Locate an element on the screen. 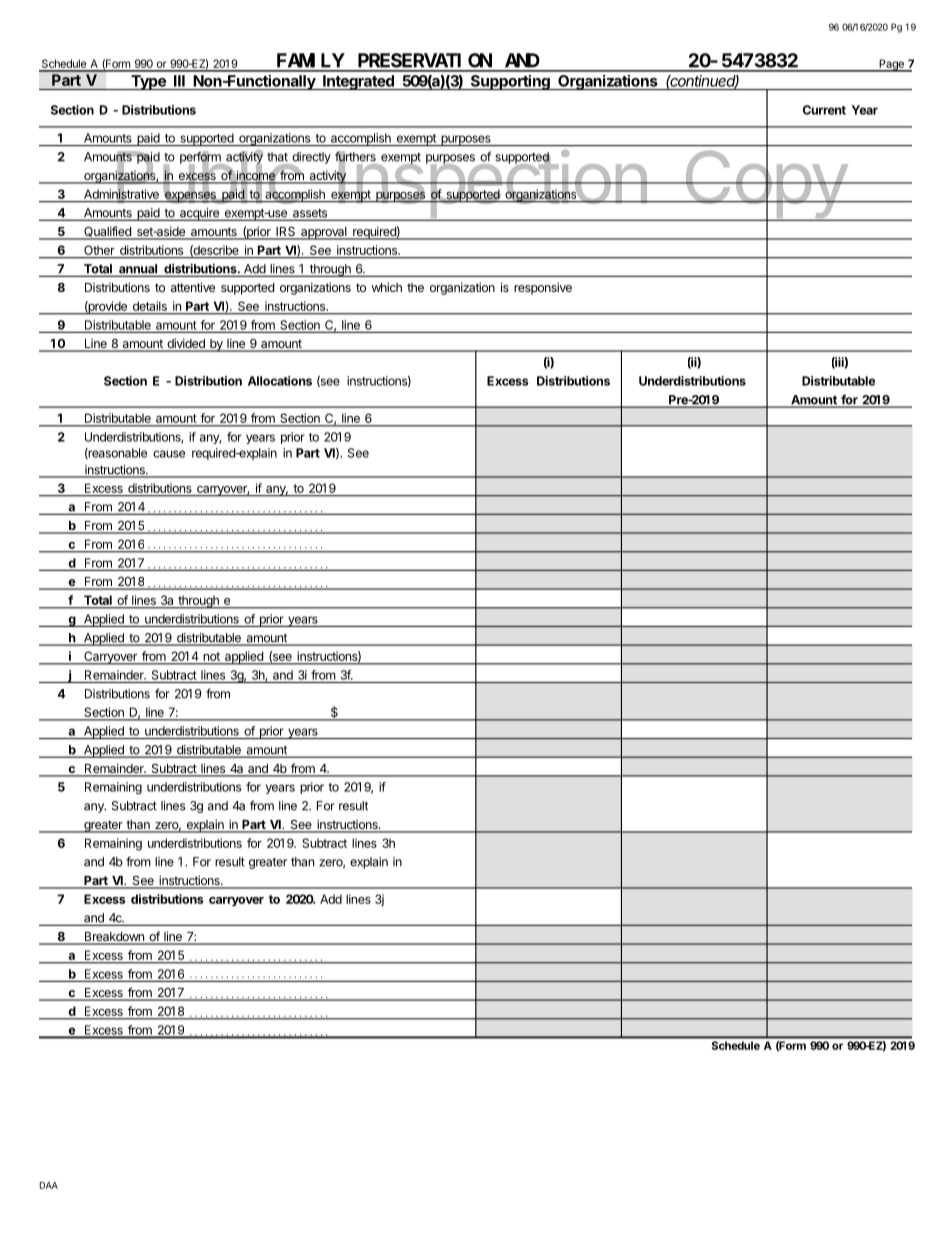 The image size is (952, 1233). Breakdown is located at coordinates (114, 938).
